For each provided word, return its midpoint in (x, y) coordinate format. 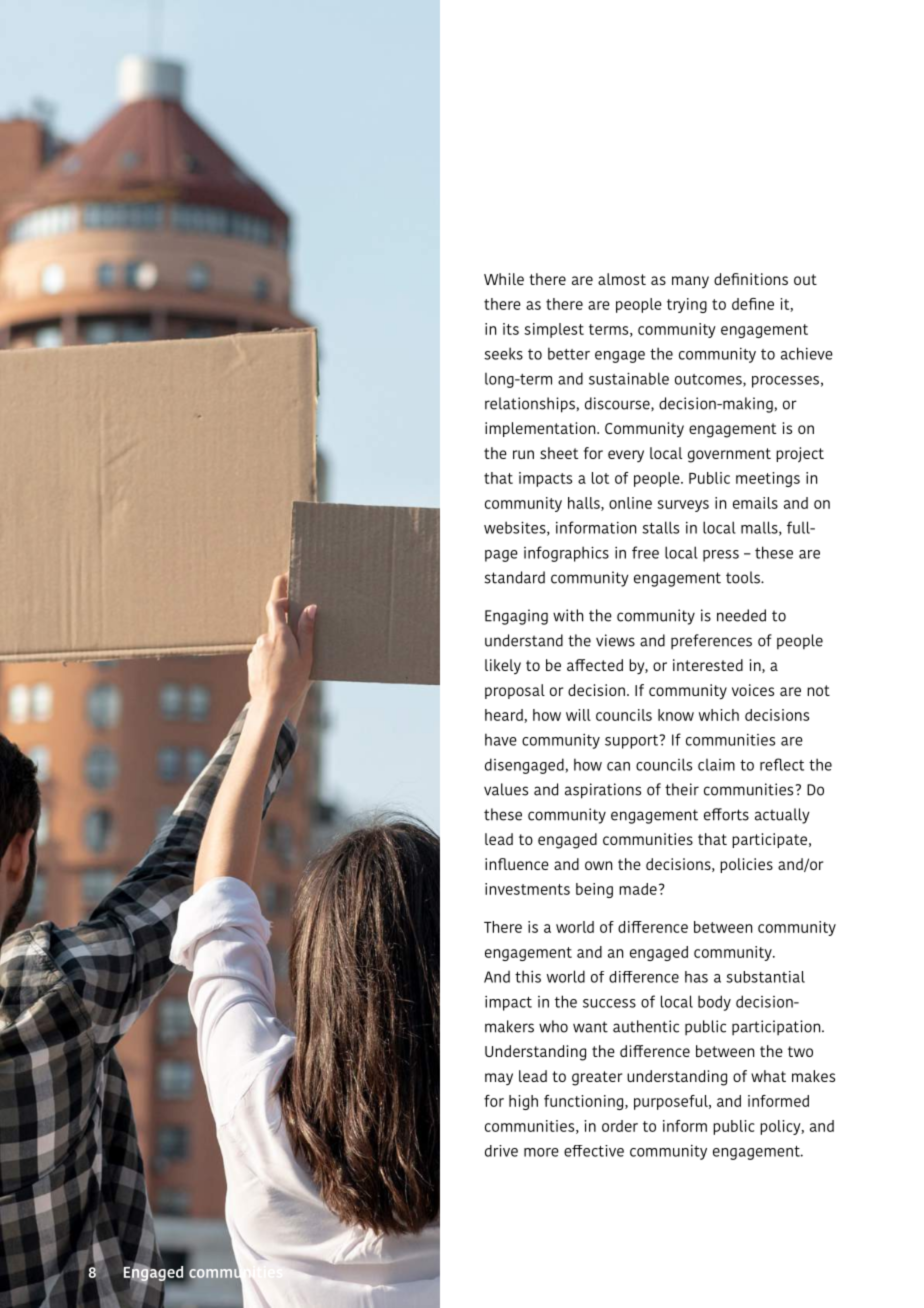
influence (517, 864)
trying (687, 305)
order (620, 1126)
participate (771, 840)
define (753, 304)
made (638, 889)
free (645, 552)
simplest (554, 330)
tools (744, 577)
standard (514, 577)
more (541, 1152)
